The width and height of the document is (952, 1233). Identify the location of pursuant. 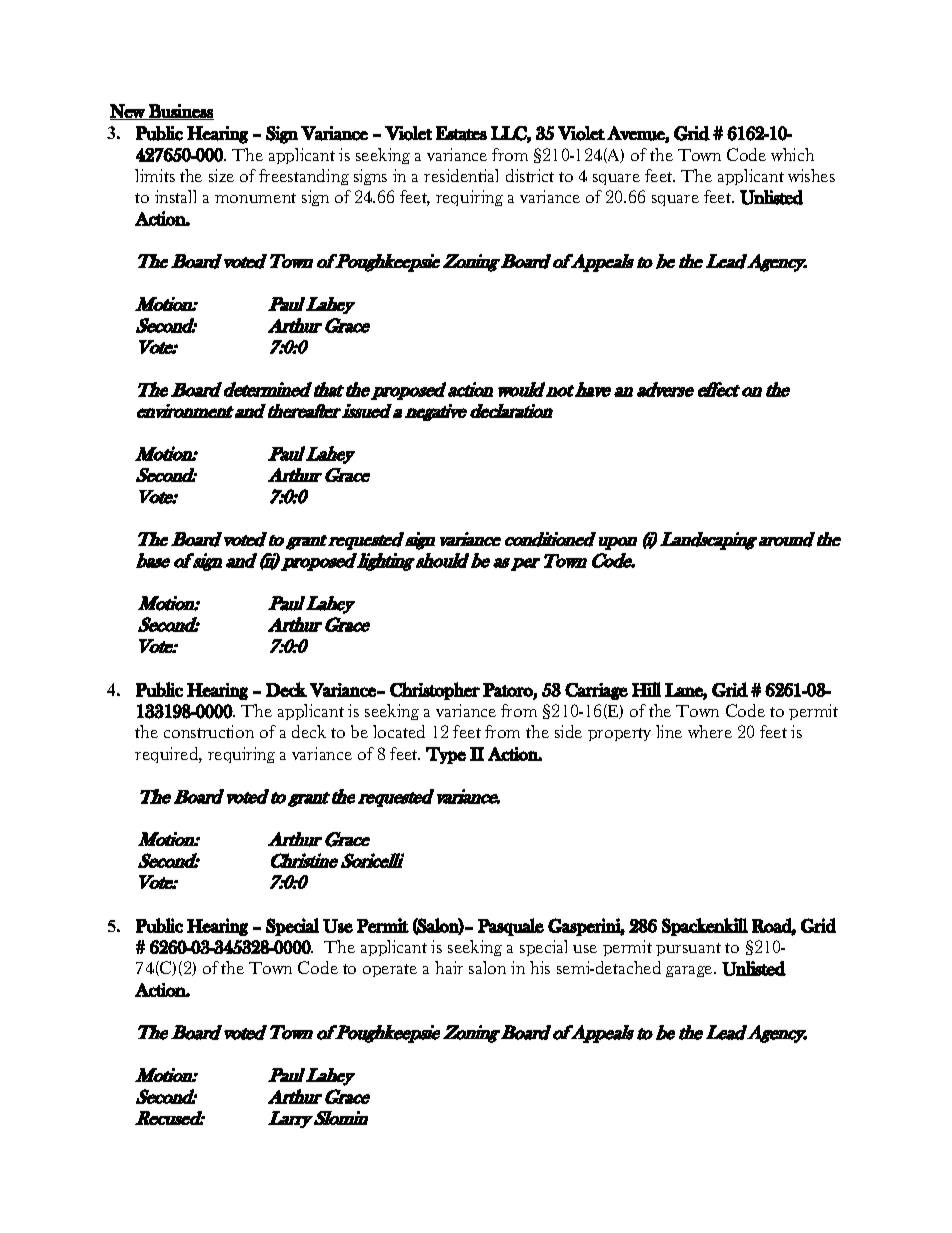
(688, 949).
